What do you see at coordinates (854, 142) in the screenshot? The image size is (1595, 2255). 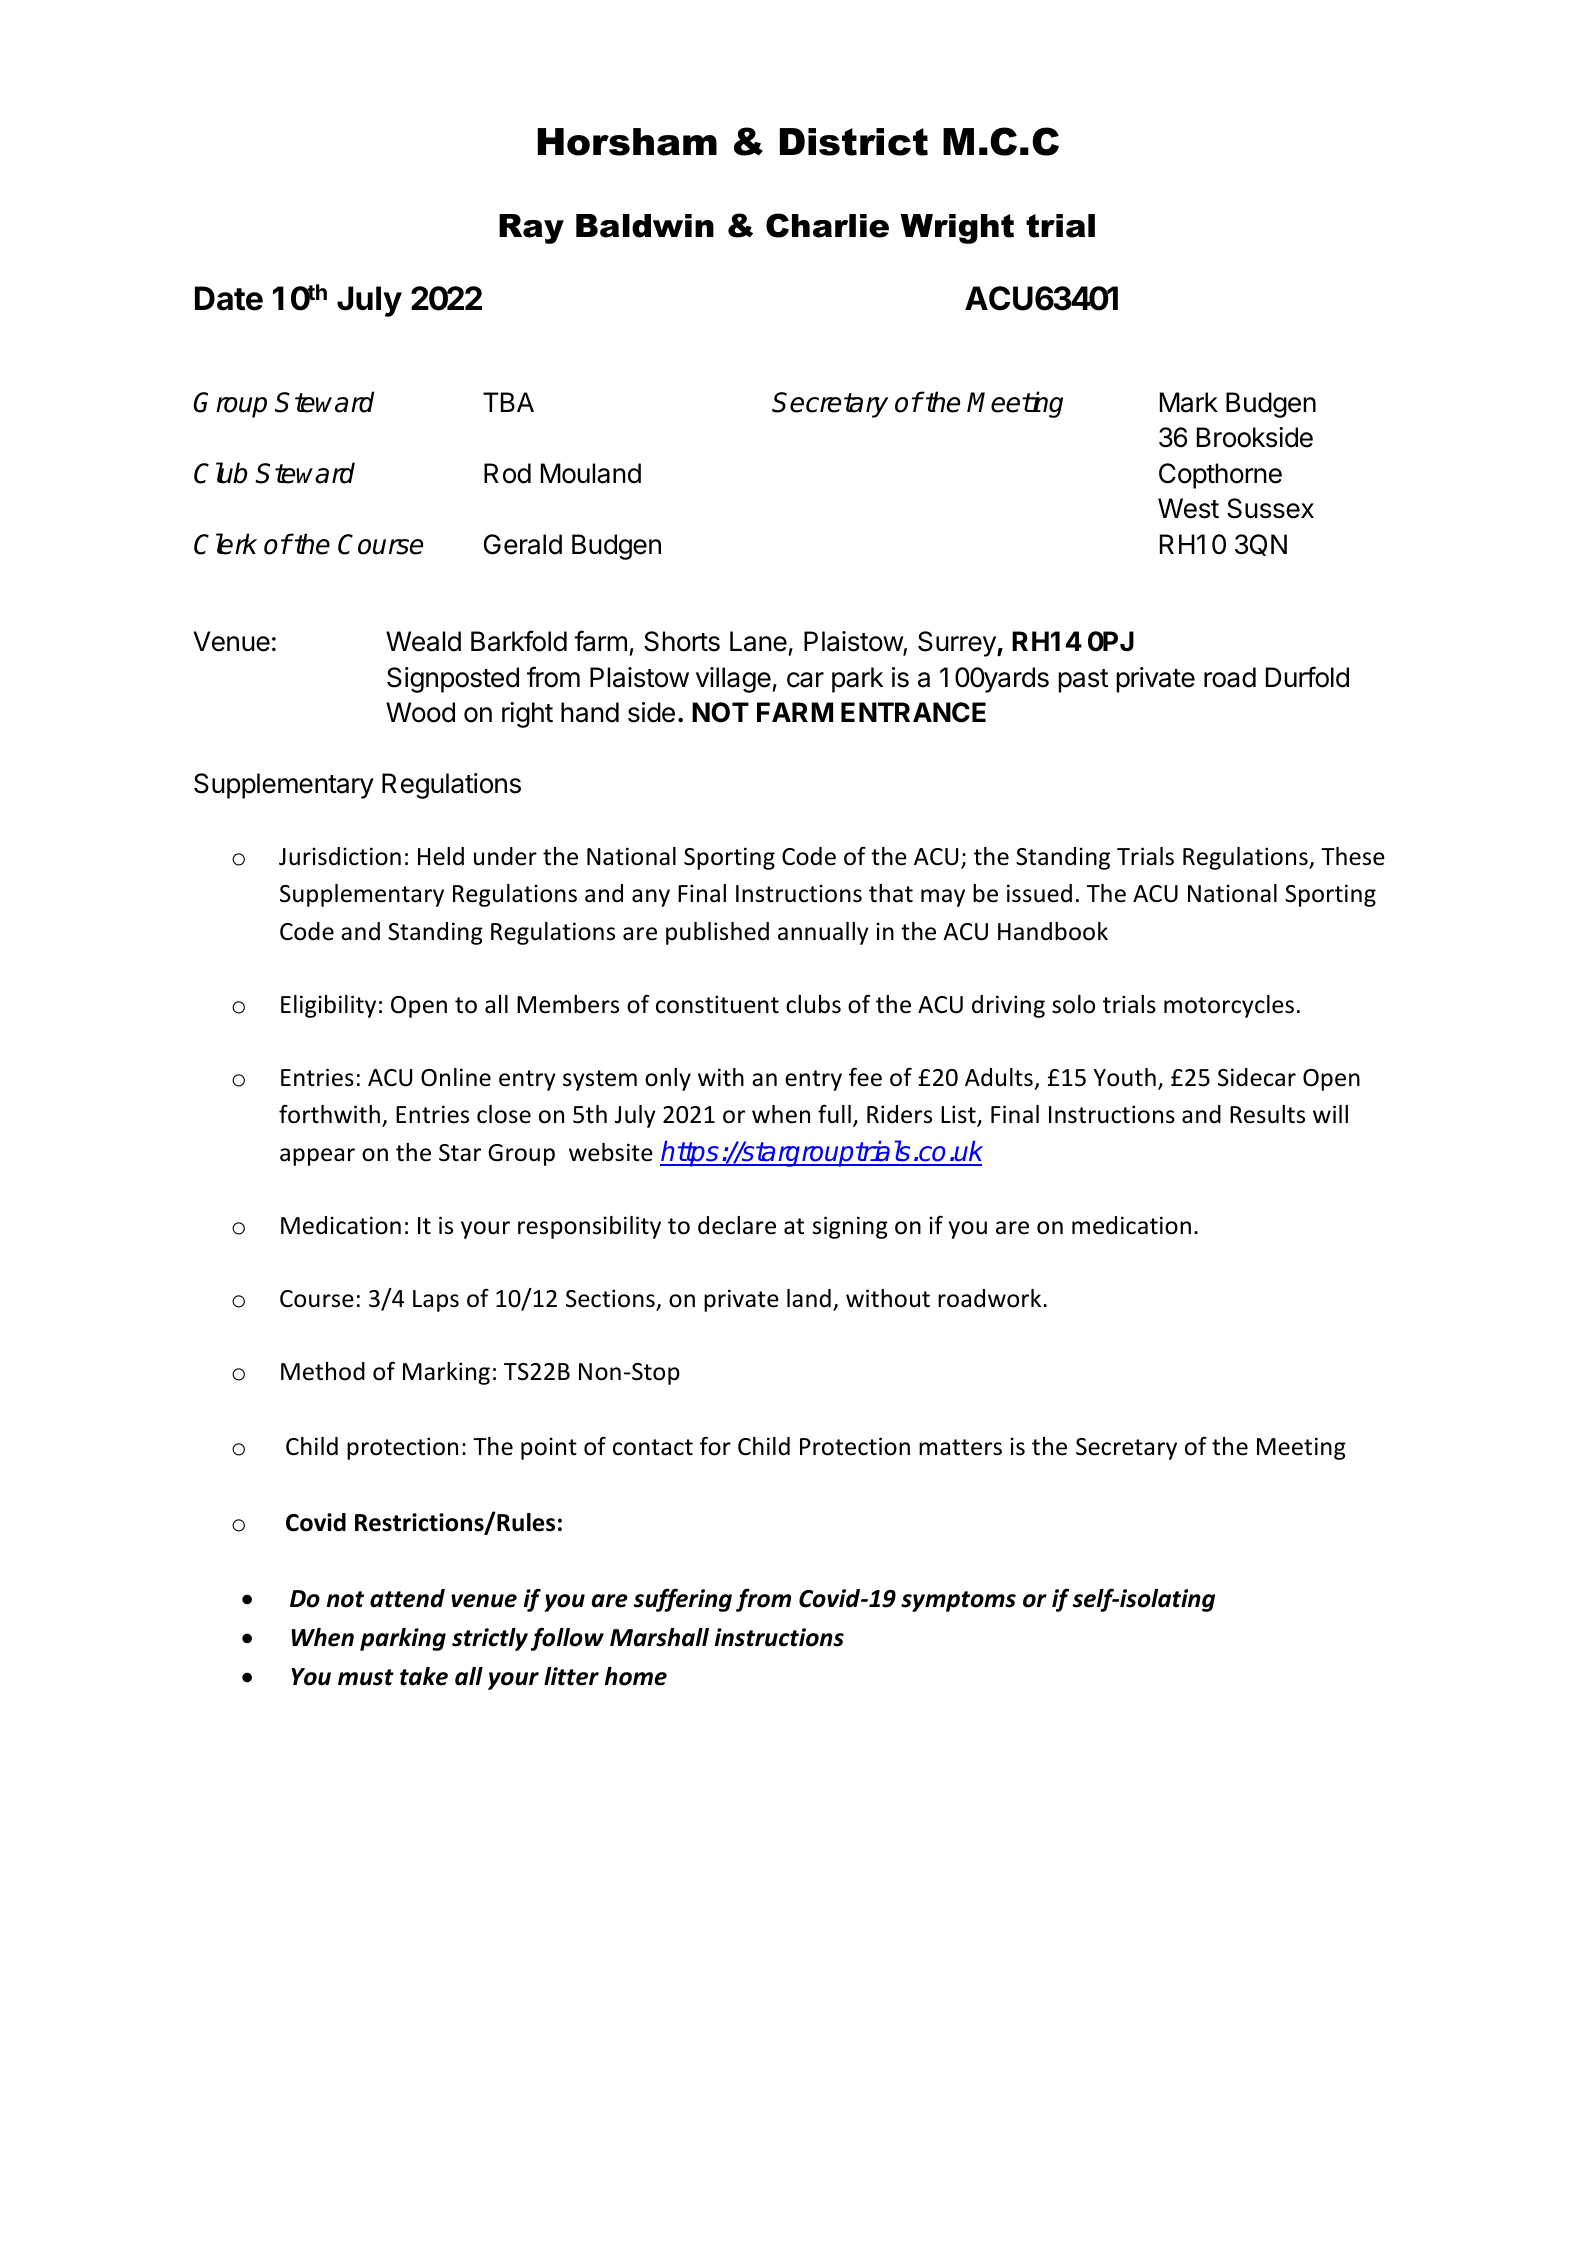 I see `District` at bounding box center [854, 142].
